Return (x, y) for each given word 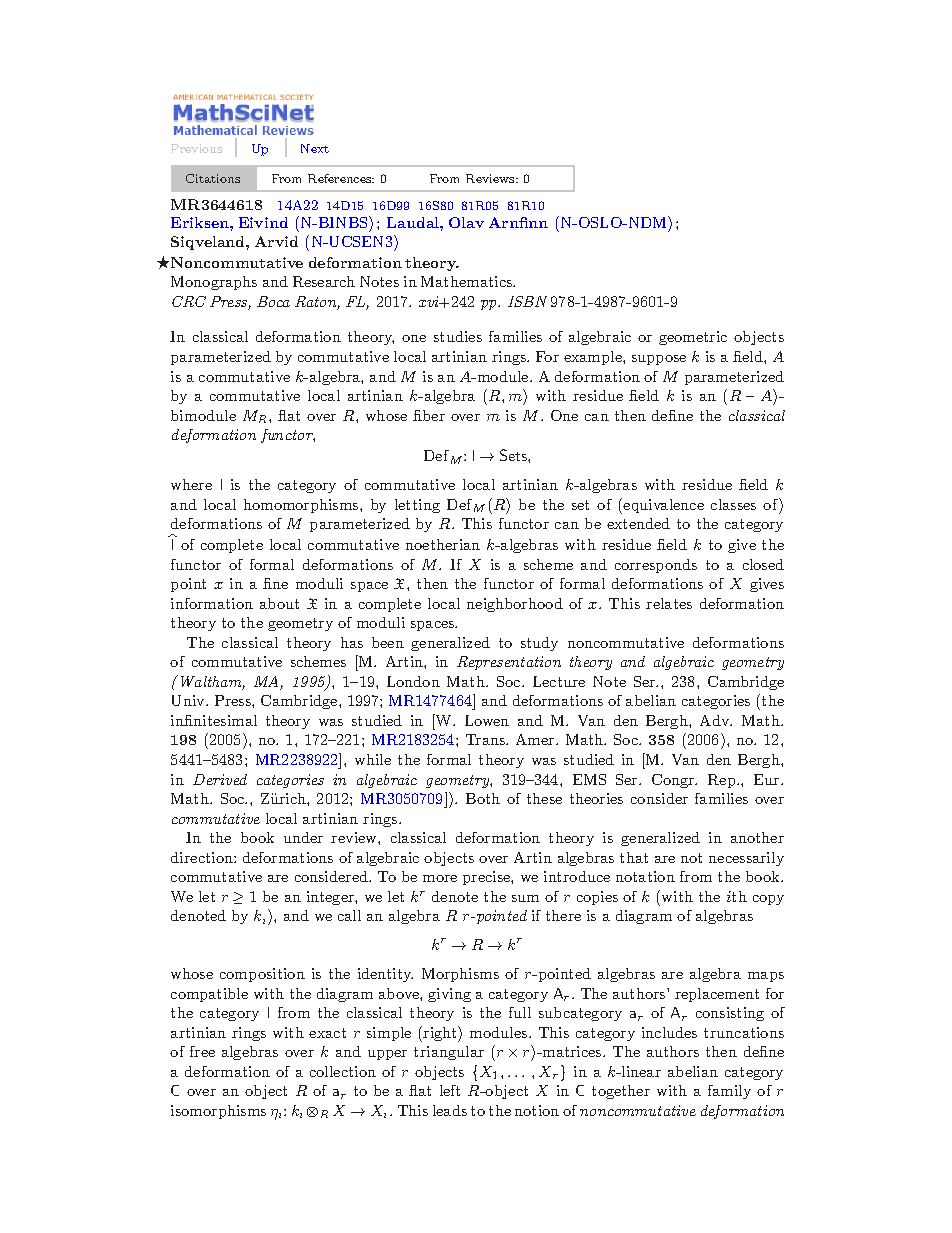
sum (525, 898)
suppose (659, 360)
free (202, 1051)
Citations (213, 178)
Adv (715, 720)
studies (458, 336)
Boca (273, 301)
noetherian (443, 544)
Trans (486, 739)
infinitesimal (214, 720)
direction (203, 857)
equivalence (663, 506)
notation (645, 876)
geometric (693, 338)
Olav (466, 222)
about (279, 603)
